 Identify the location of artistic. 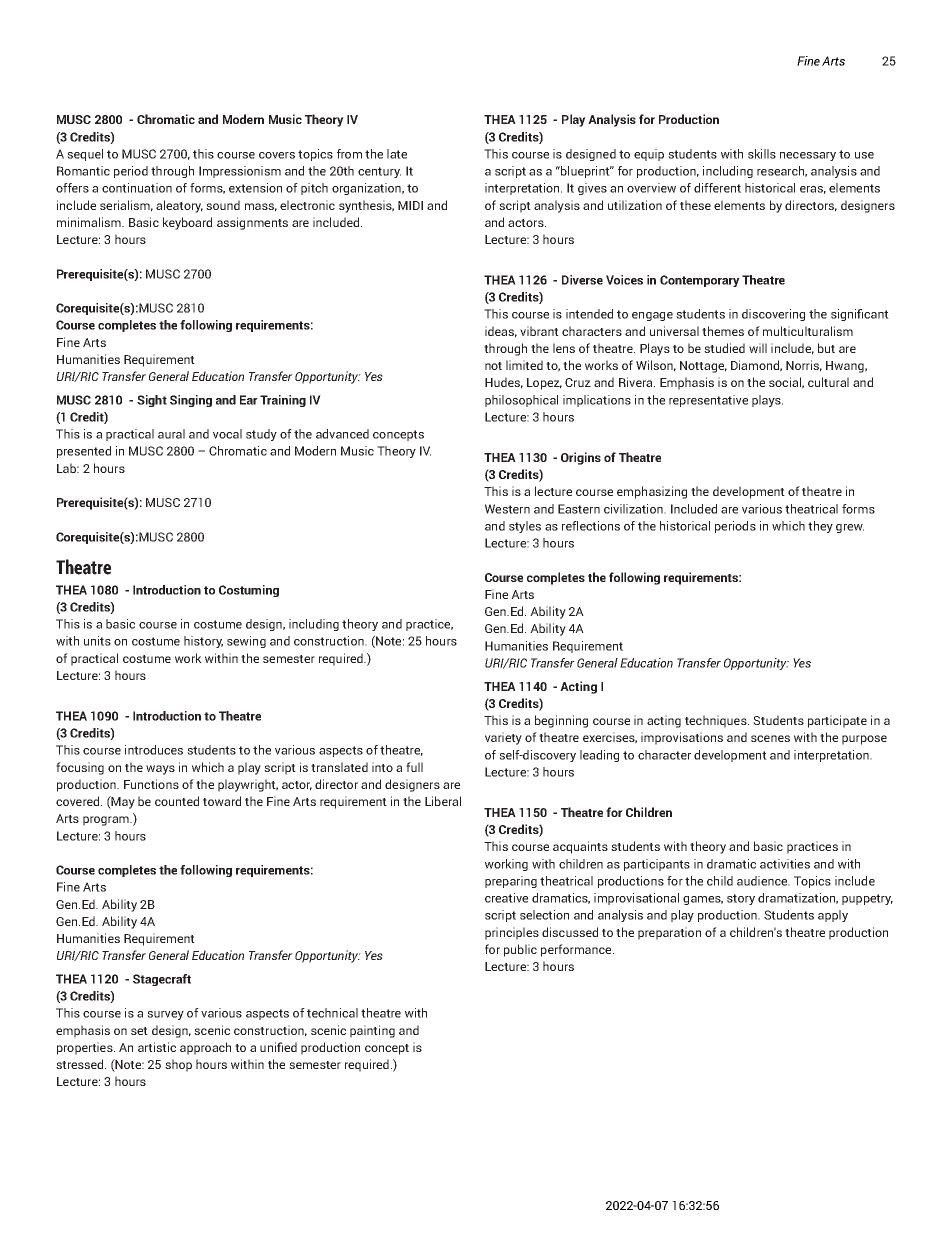
(157, 1047).
